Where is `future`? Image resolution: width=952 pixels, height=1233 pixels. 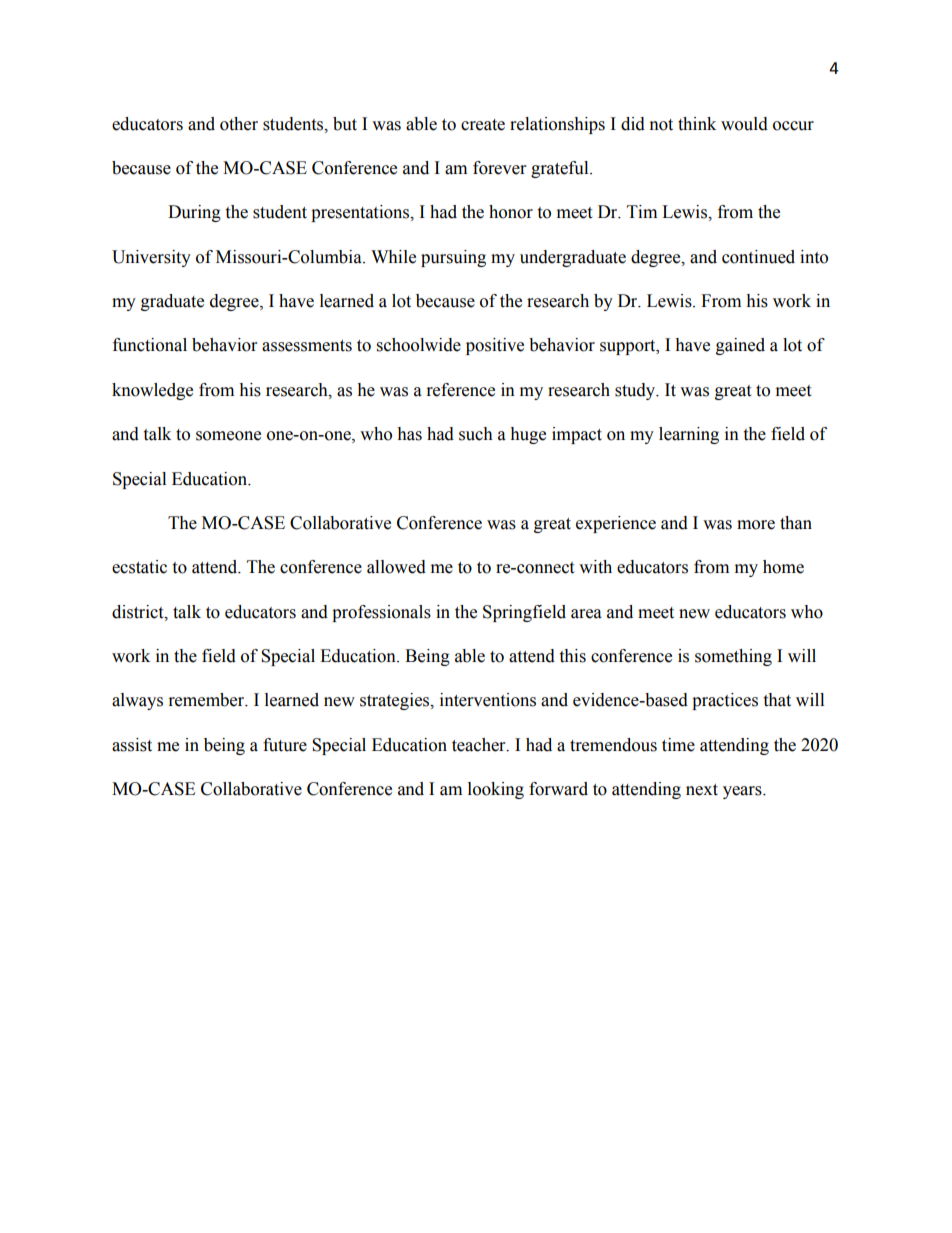
future is located at coordinates (285, 745).
